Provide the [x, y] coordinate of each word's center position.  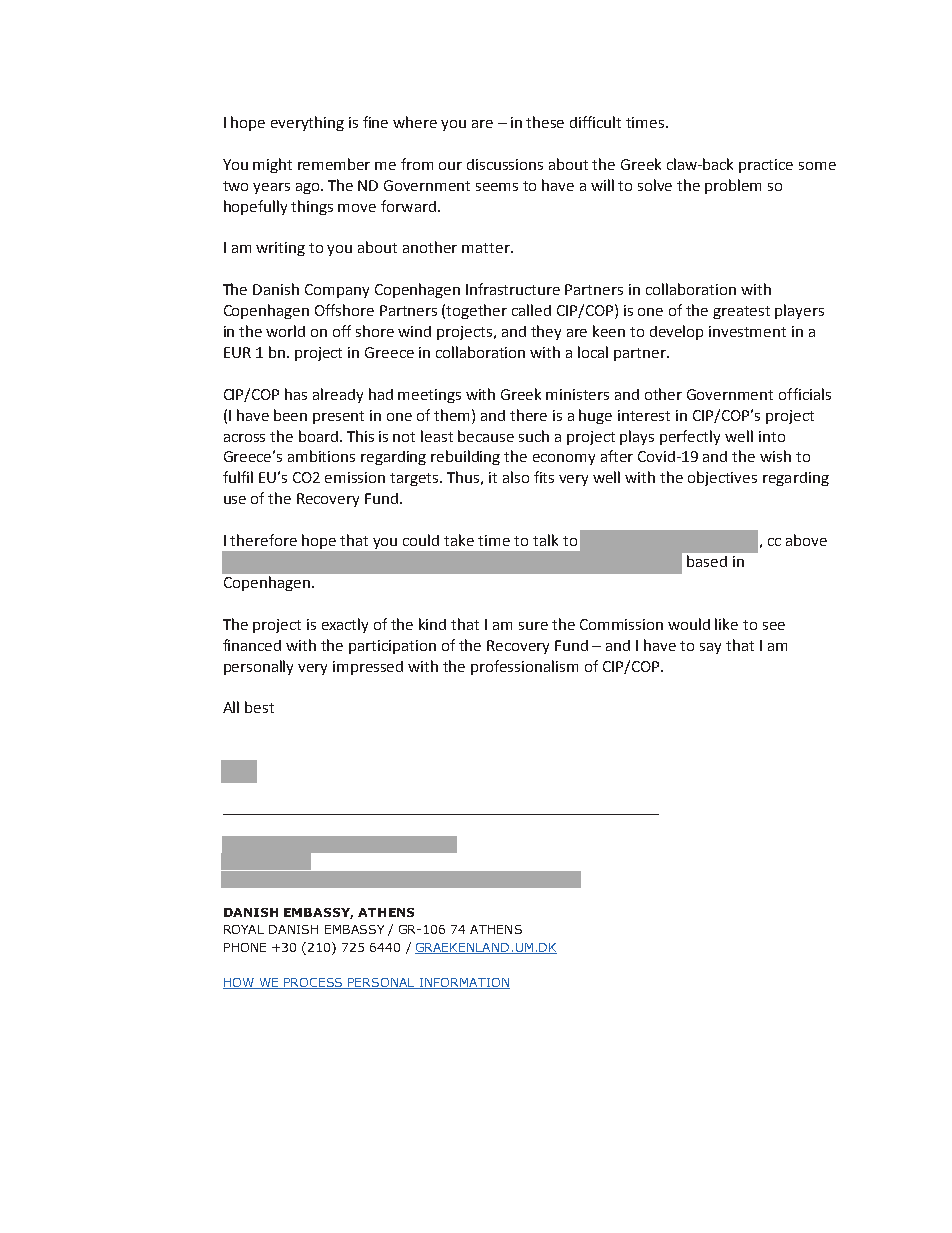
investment [747, 331]
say [710, 648]
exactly [345, 625]
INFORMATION [463, 983]
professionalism [524, 667]
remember [334, 164]
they [546, 332]
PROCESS [313, 983]
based [707, 561]
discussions [505, 164]
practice [766, 166]
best [259, 707]
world [285, 331]
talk [545, 540]
